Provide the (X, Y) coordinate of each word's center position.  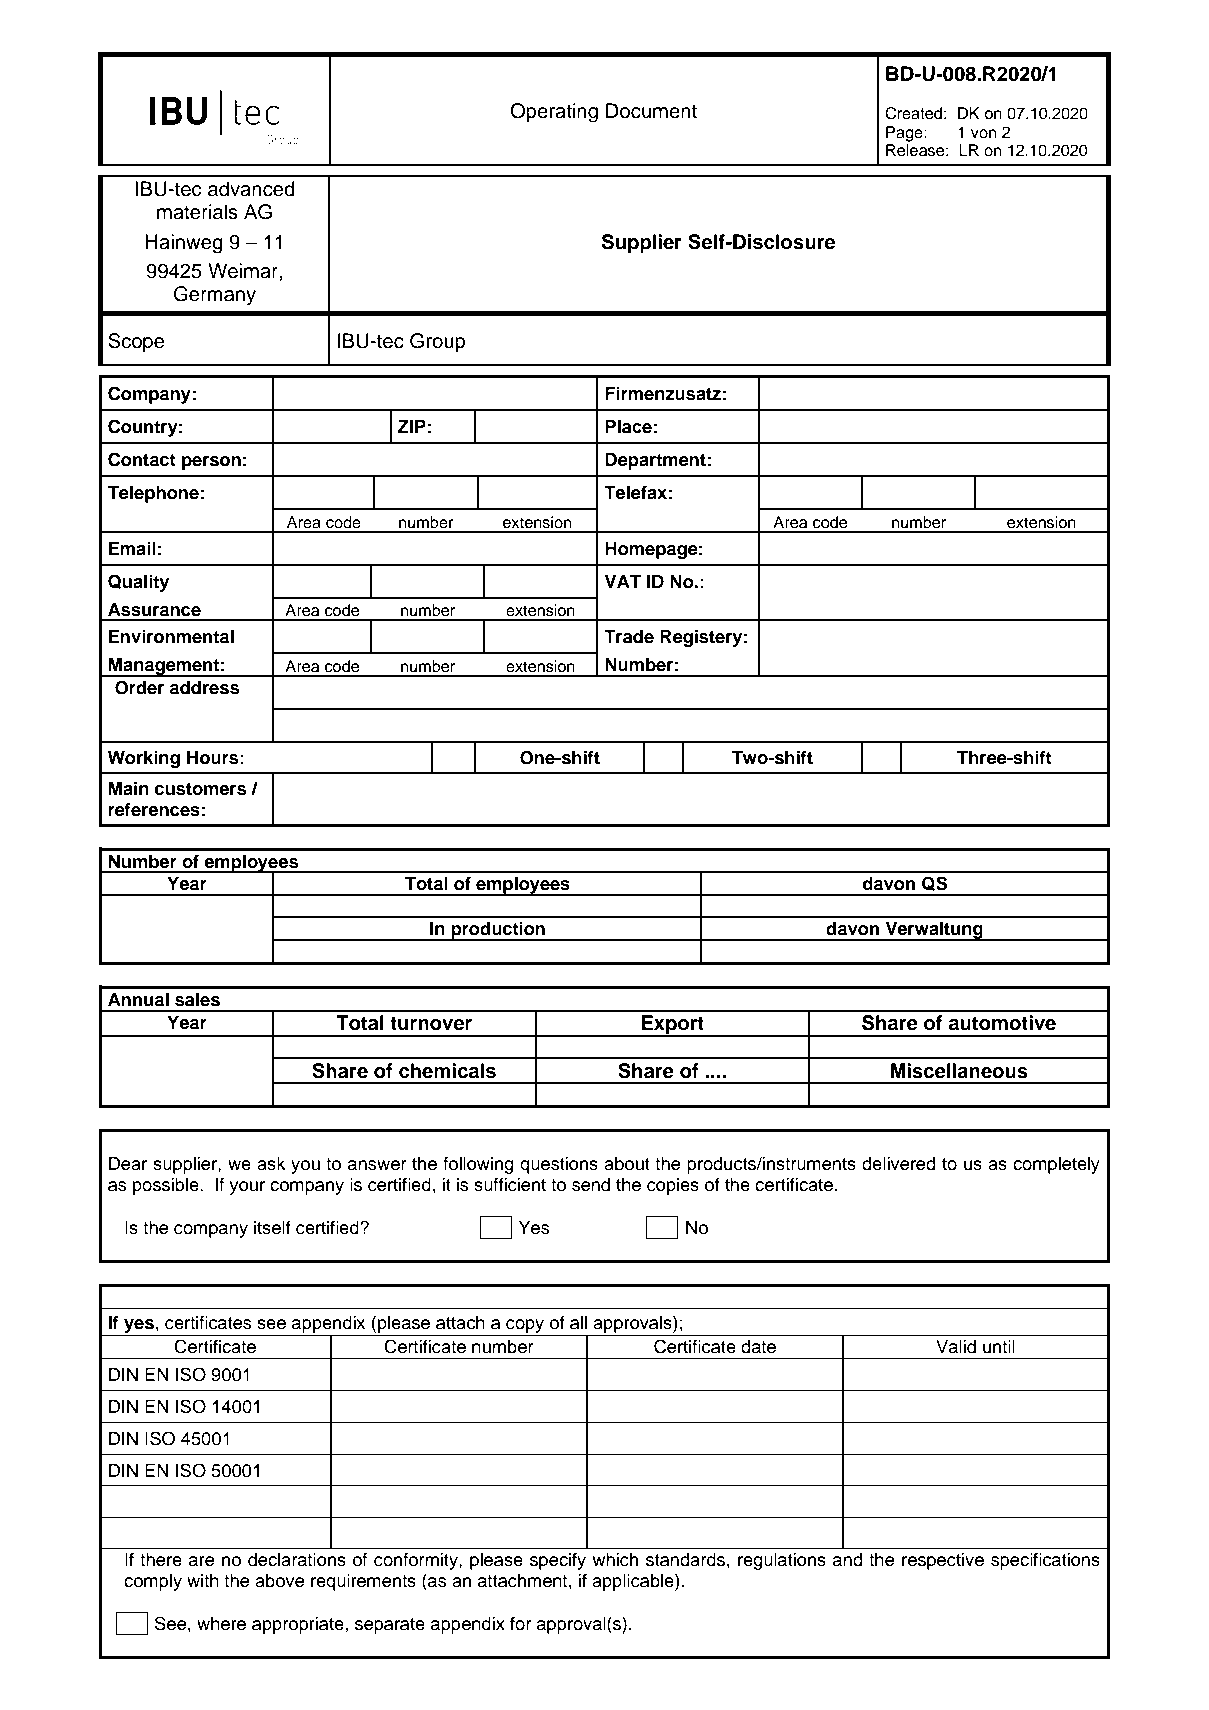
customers (201, 789)
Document (651, 111)
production (498, 931)
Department (655, 461)
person (211, 463)
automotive (1002, 1023)
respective (943, 1561)
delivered (899, 1164)
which (615, 1560)
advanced (251, 189)
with (203, 1580)
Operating (554, 113)
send (591, 1185)
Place (628, 427)
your (247, 1188)
